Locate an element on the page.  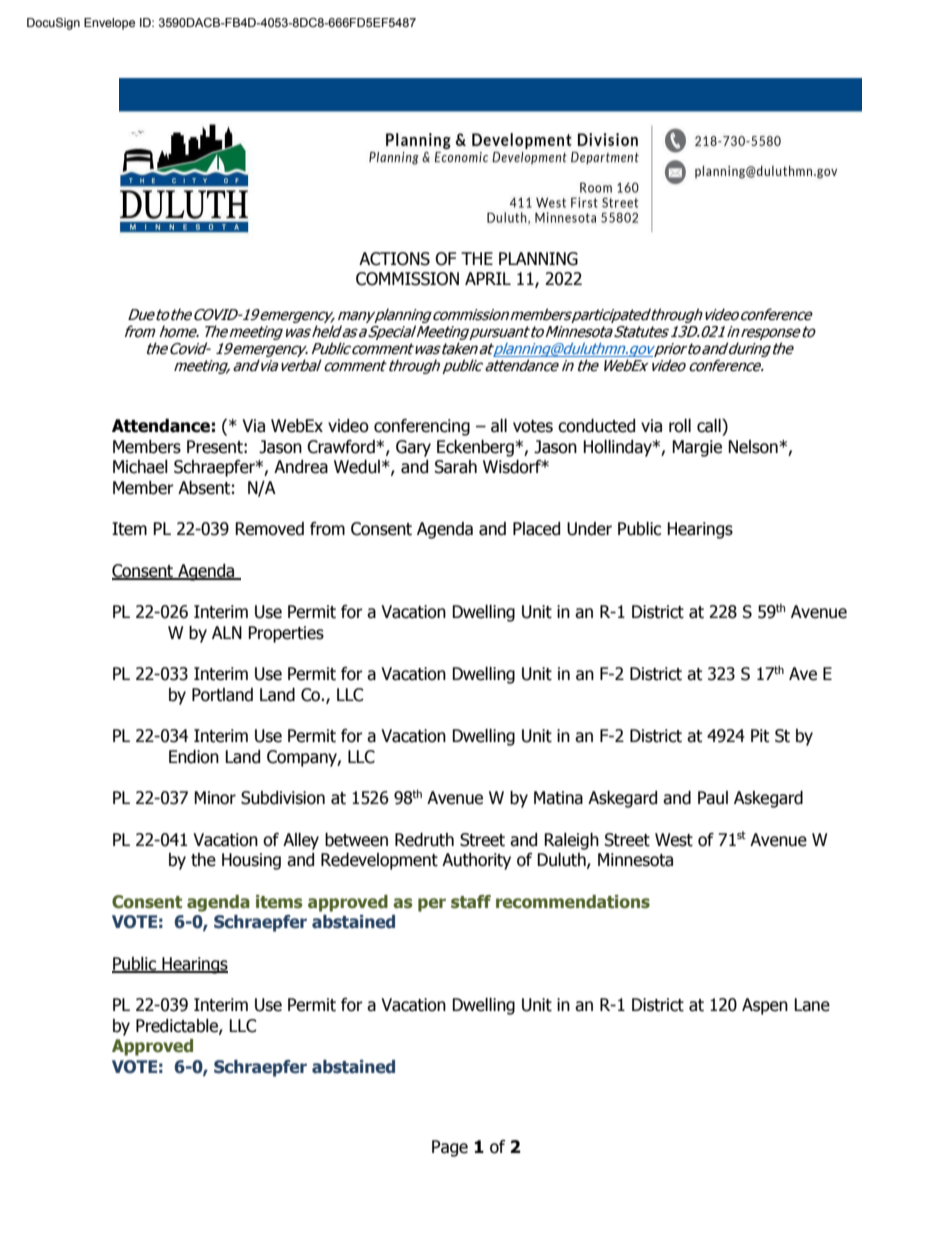
Aspen is located at coordinates (765, 1006).
